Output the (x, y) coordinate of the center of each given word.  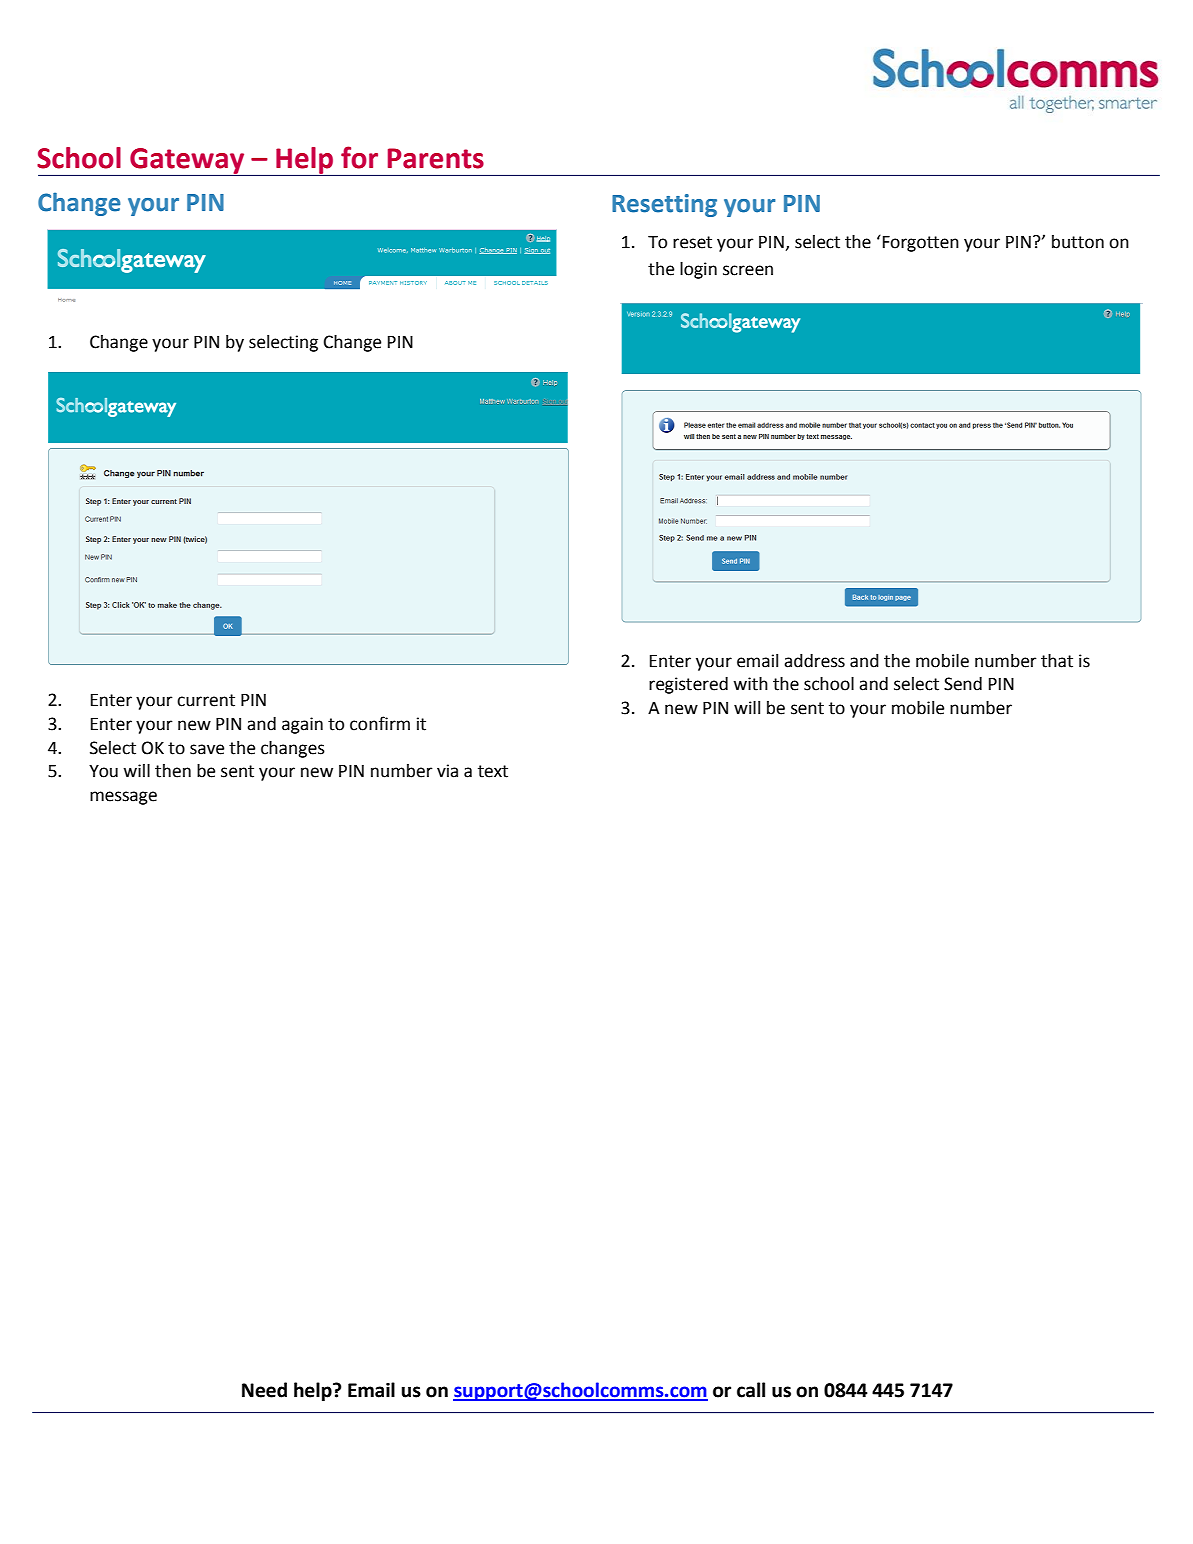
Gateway (187, 161)
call (751, 1390)
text (493, 771)
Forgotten (921, 244)
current (206, 700)
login (698, 270)
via (447, 771)
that (1057, 661)
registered (688, 685)
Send (963, 684)
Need (264, 1390)
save (207, 749)
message (123, 798)
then (173, 771)
